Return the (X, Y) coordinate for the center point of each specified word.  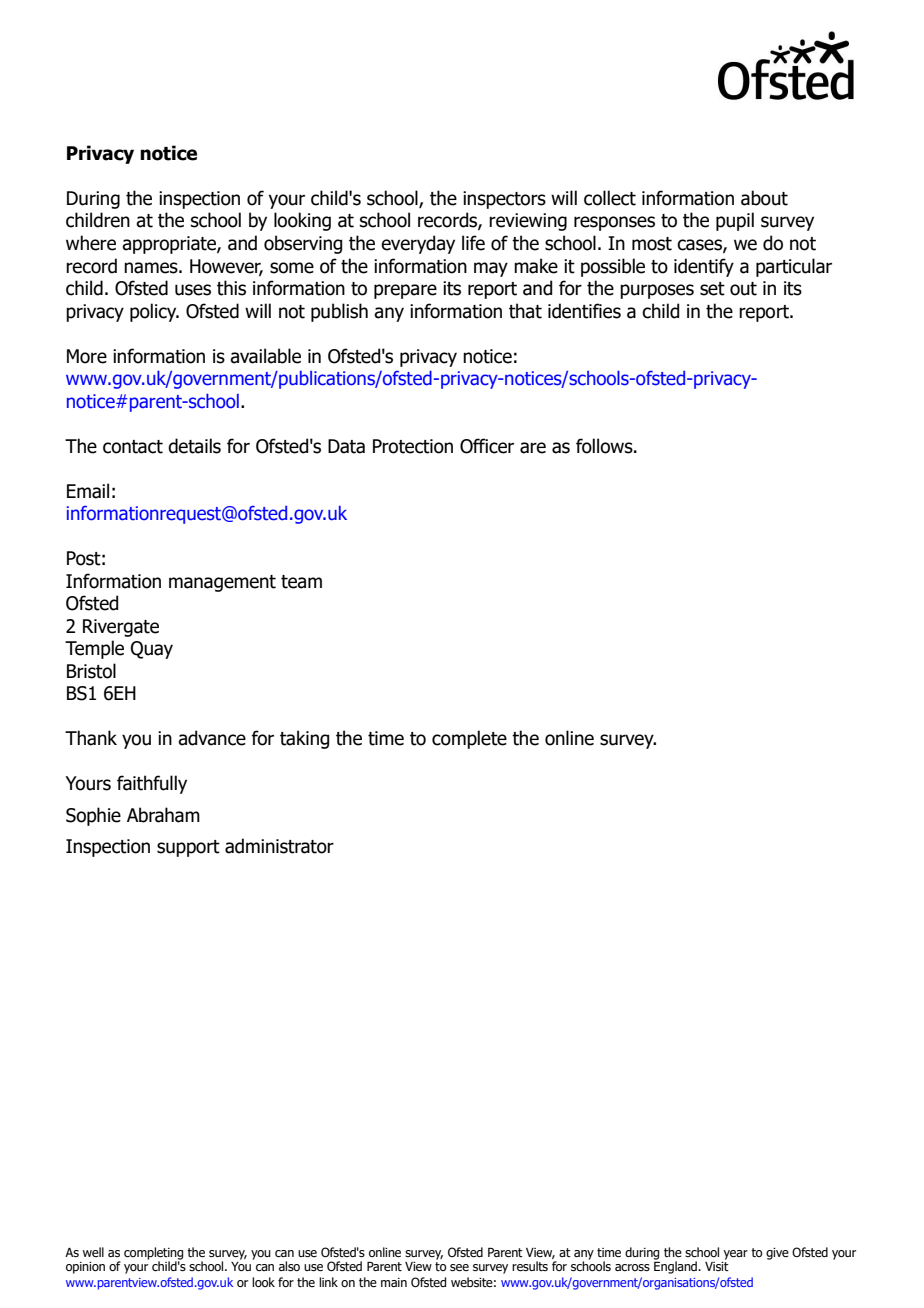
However (226, 267)
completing (153, 1254)
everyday (418, 244)
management (222, 583)
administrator (279, 846)
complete (469, 739)
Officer (487, 446)
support (188, 848)
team (301, 582)
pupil (735, 221)
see (459, 1267)
